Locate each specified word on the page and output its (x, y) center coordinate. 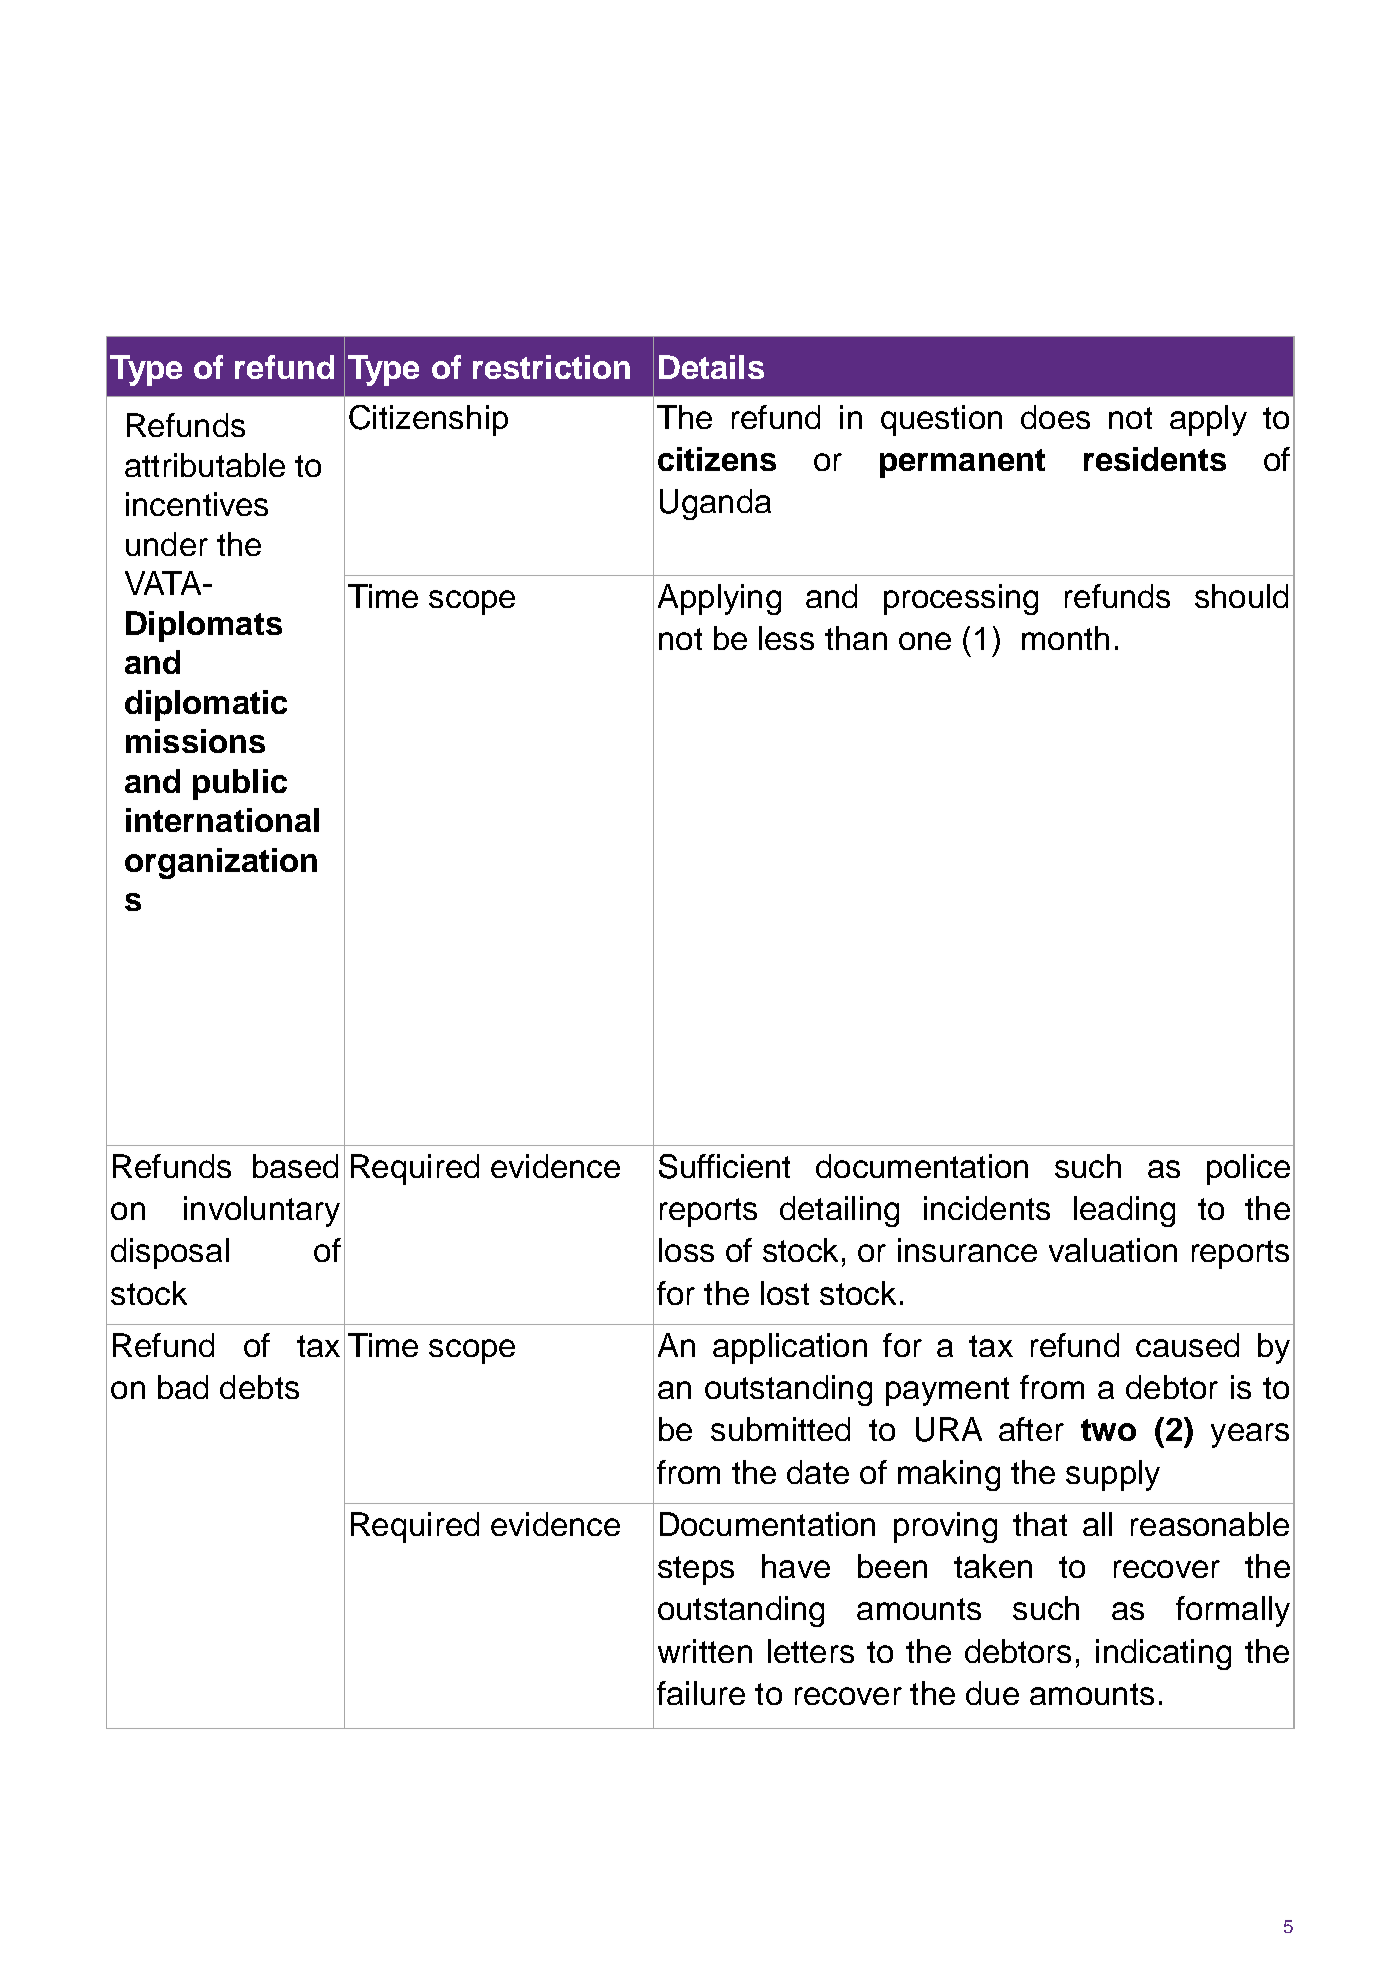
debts (259, 1387)
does (1055, 417)
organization (221, 863)
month (1065, 638)
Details (711, 367)
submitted (780, 1429)
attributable (205, 465)
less (786, 638)
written (705, 1651)
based (295, 1166)
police (1248, 1169)
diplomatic (206, 705)
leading (1124, 1211)
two (1108, 1430)
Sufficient (724, 1166)
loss (686, 1250)
